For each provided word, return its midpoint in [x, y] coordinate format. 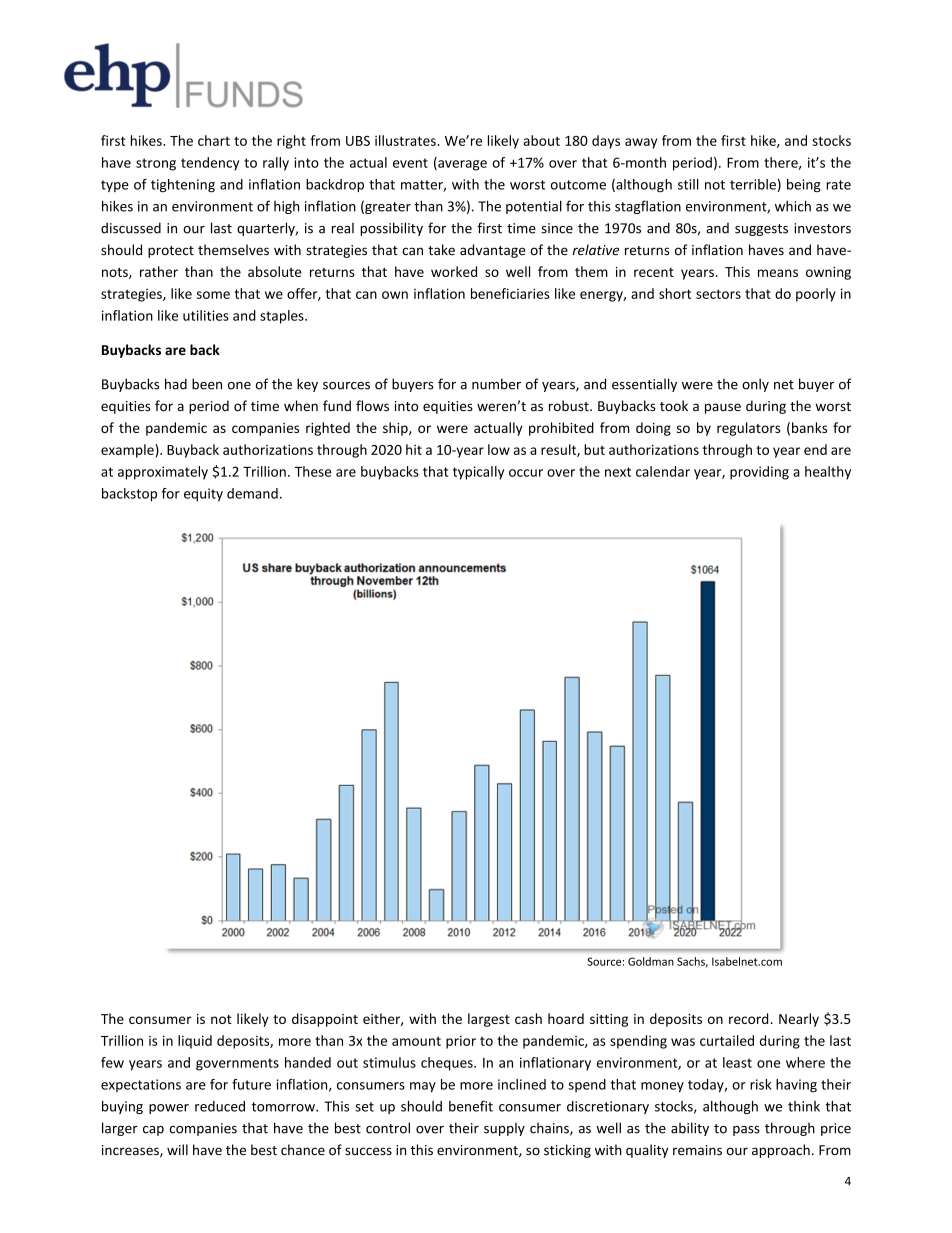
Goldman [651, 961]
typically [478, 473]
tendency [210, 164]
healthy [828, 473]
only [755, 385]
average [461, 165]
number [496, 384]
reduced [220, 1106]
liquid [195, 1042]
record [748, 1018]
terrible [753, 184]
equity [203, 495]
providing [759, 473]
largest [489, 1020]
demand [252, 493]
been [207, 384]
